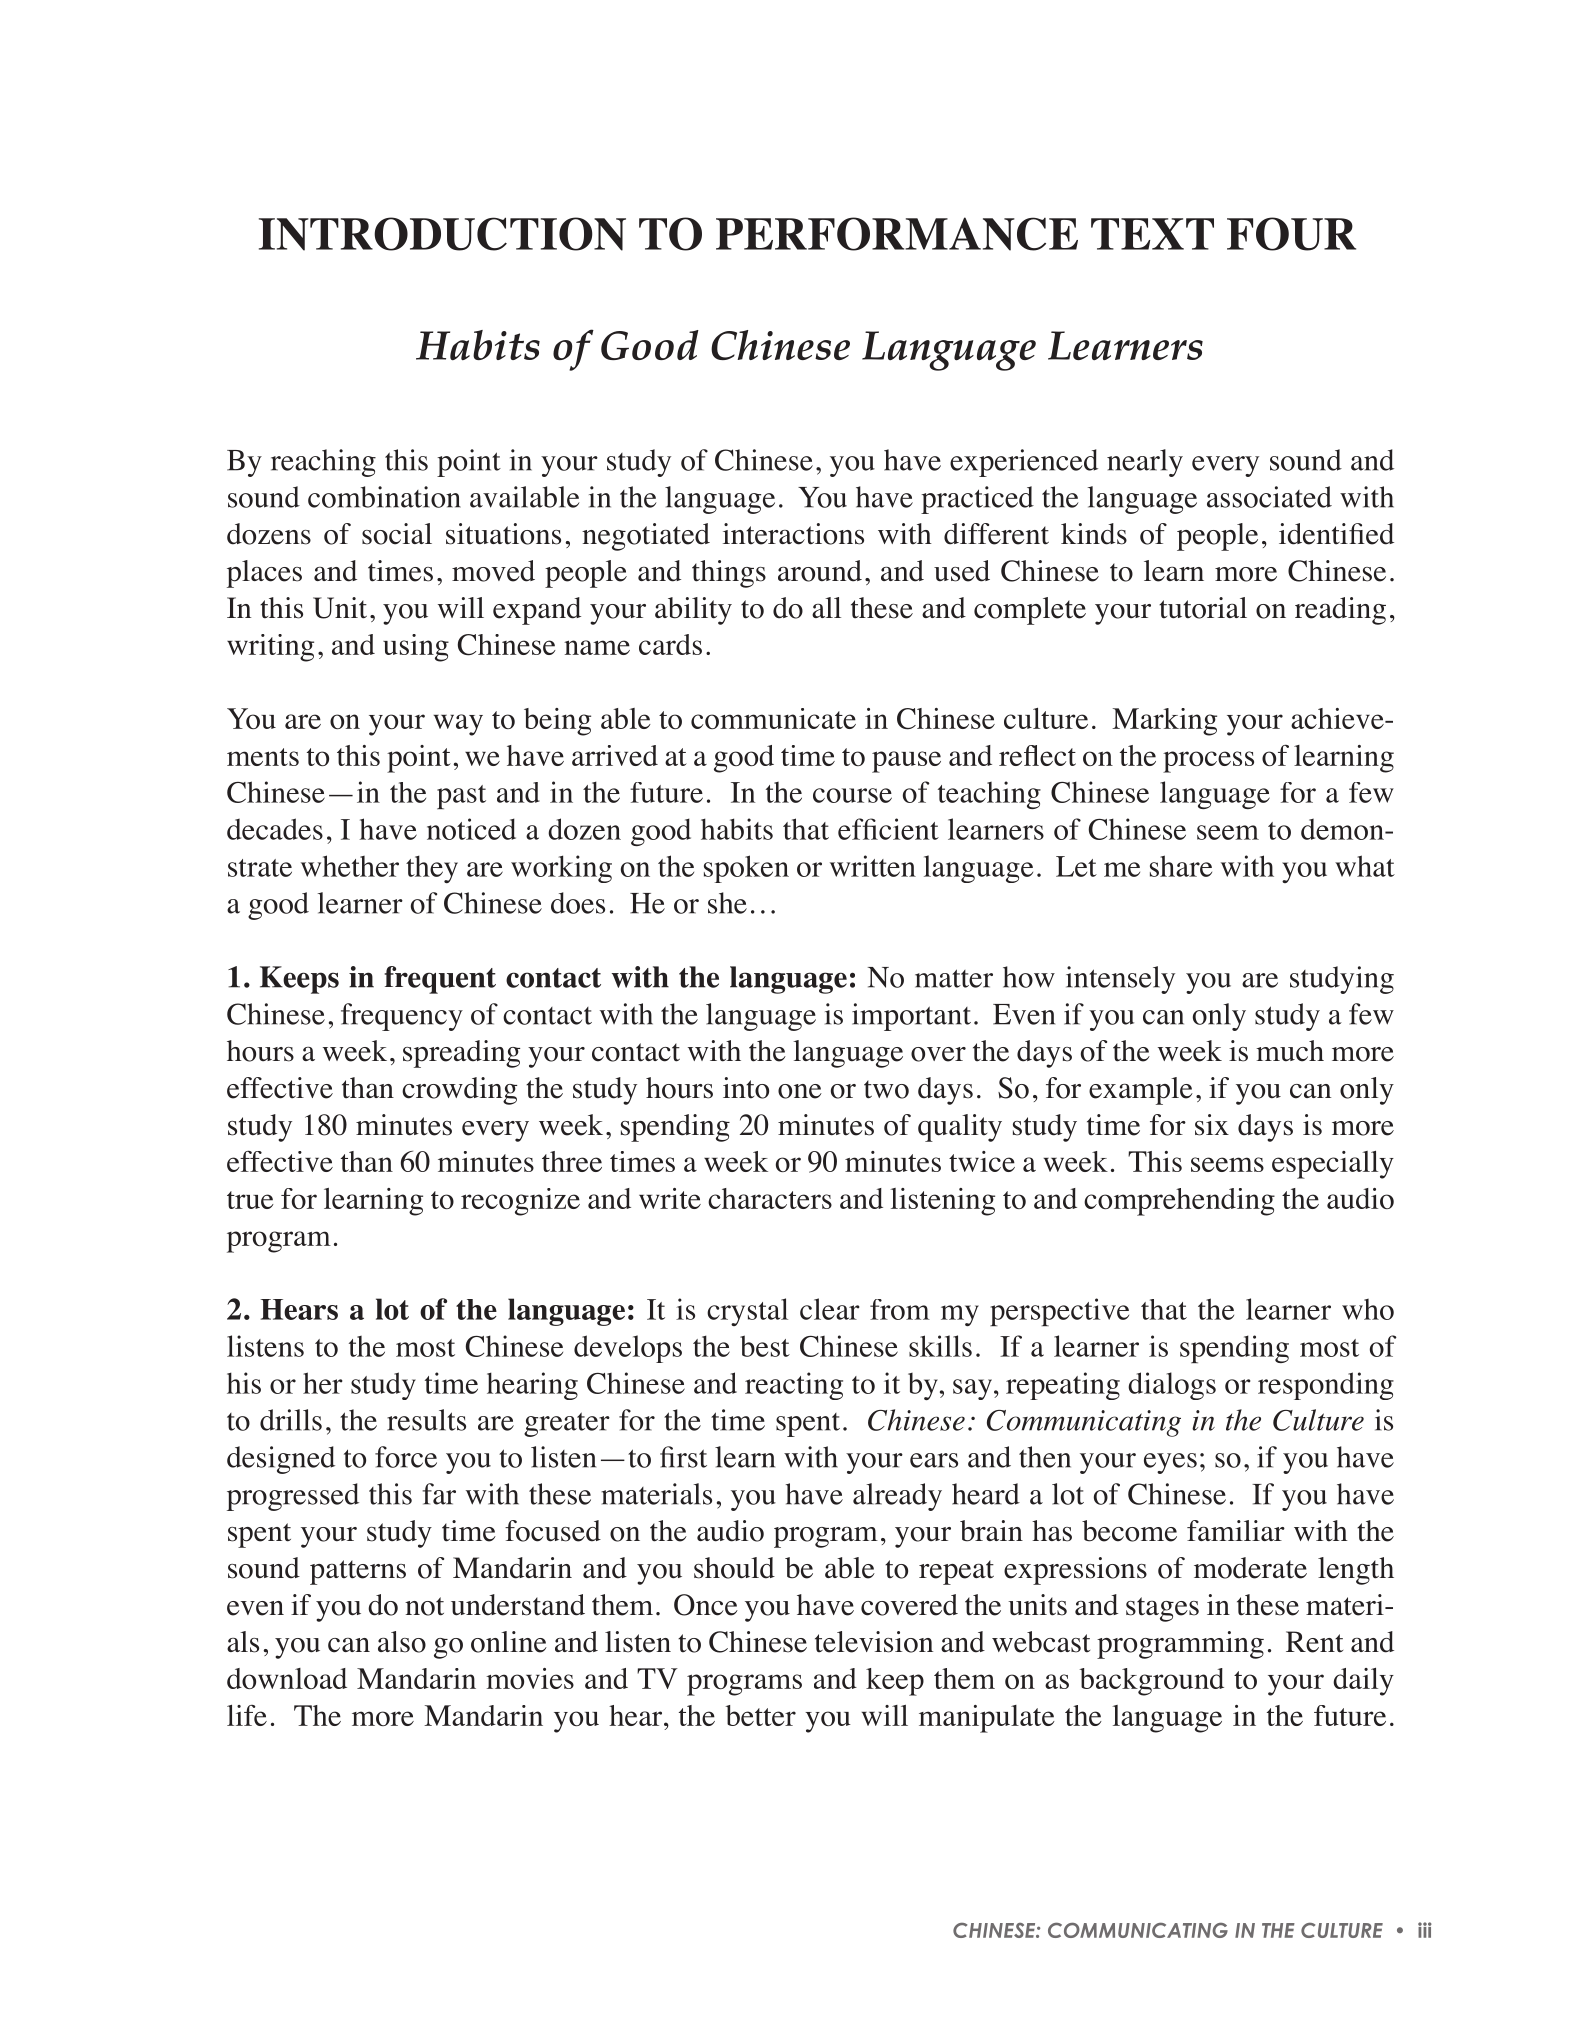  What do you see at coordinates (442, 234) in the screenshot?
I see `INTRODUCTION` at bounding box center [442, 234].
